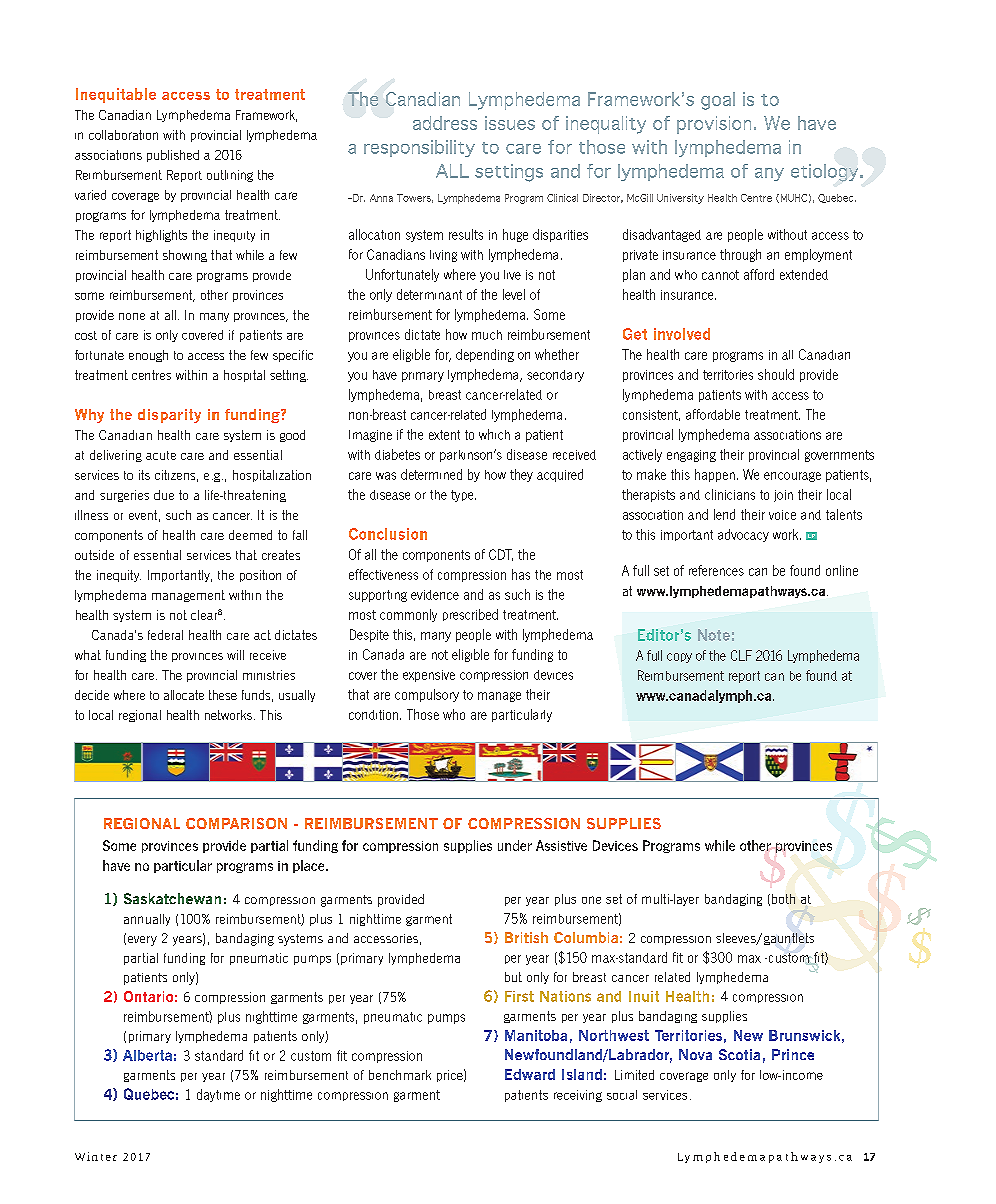 The image size is (996, 1204). I want to click on clinicians, so click(730, 494).
